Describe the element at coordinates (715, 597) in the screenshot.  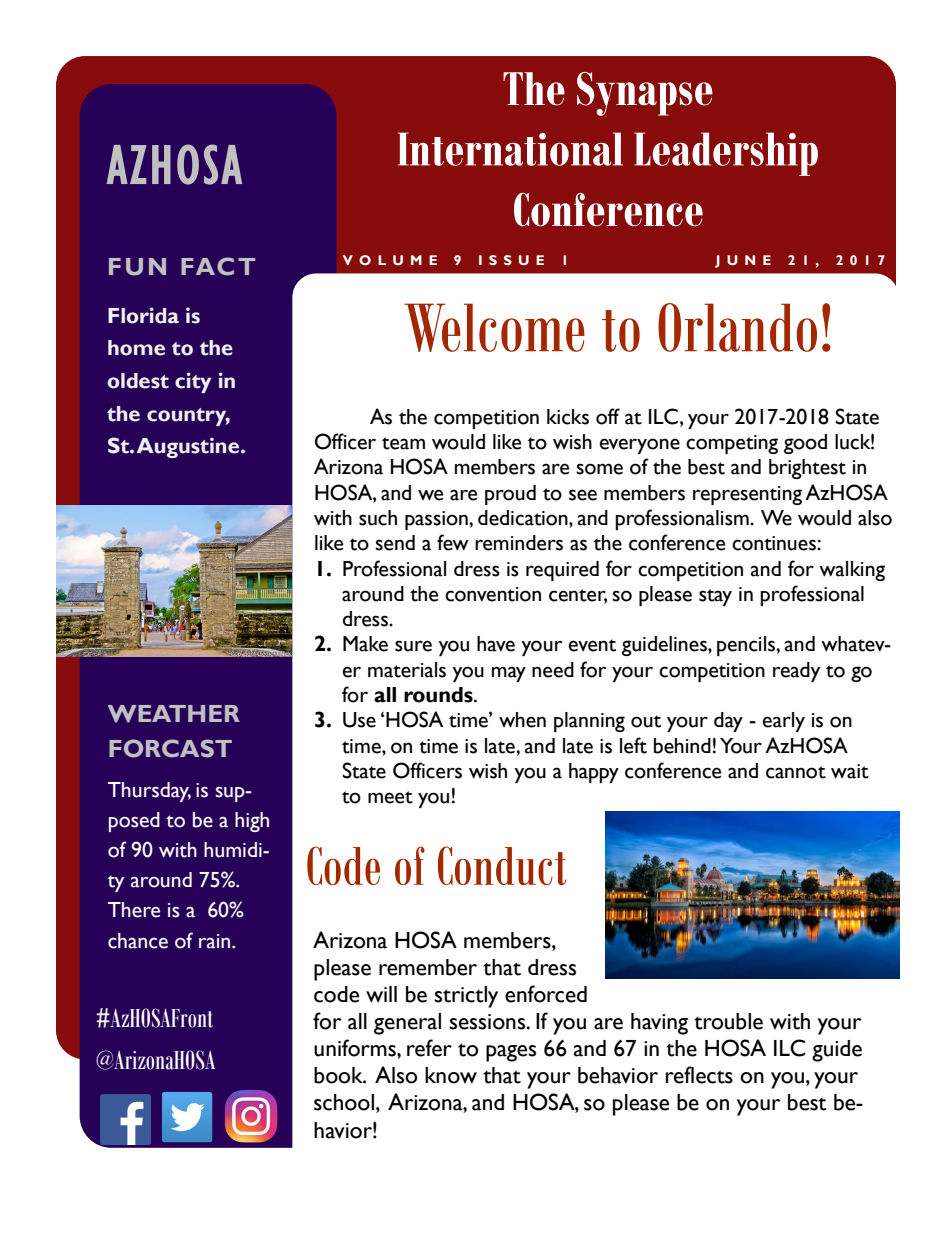
I see `stay` at that location.
